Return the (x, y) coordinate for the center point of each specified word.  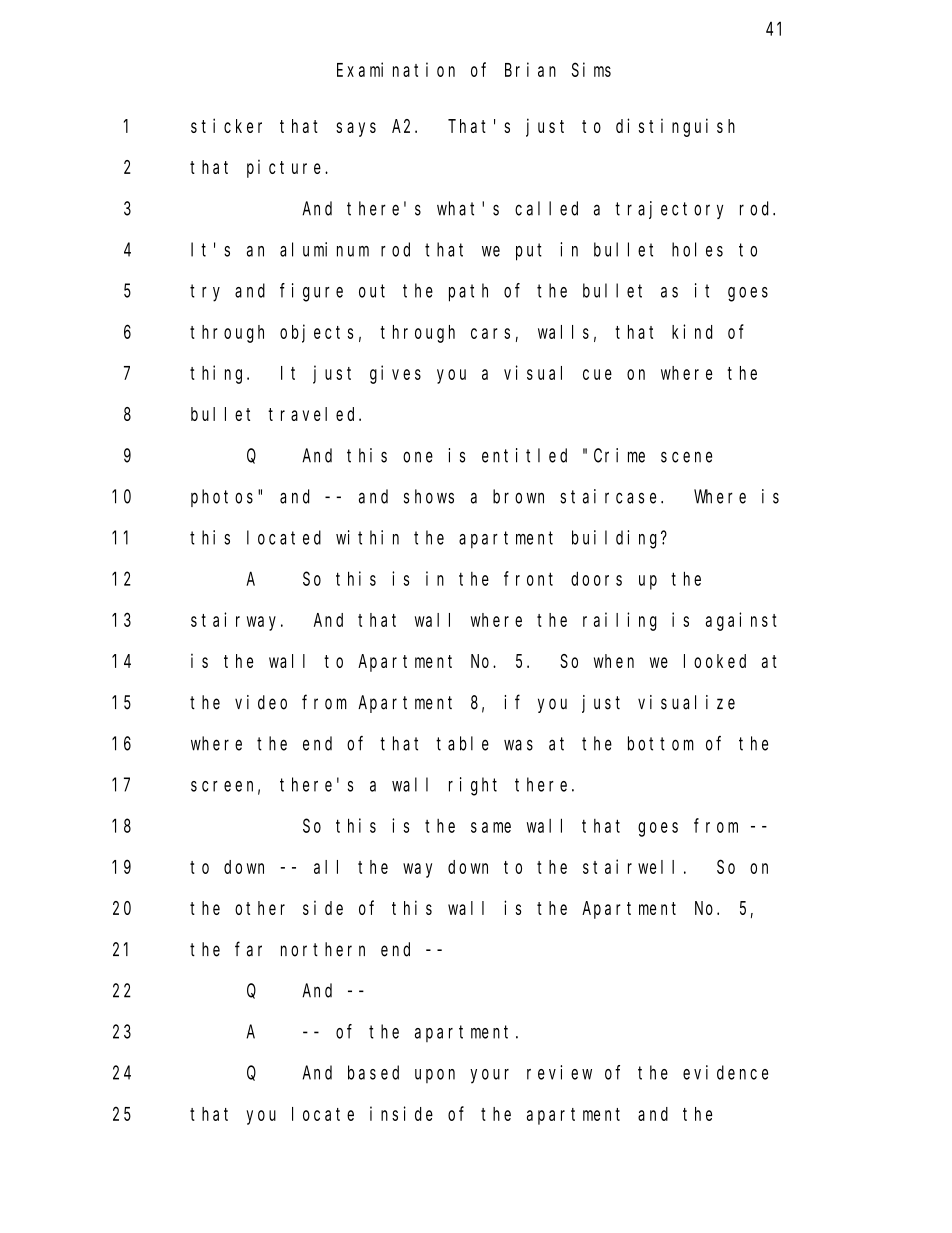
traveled (314, 414)
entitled (524, 455)
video (261, 702)
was (518, 745)
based (373, 1072)
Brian (530, 69)
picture (286, 169)
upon (435, 1076)
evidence (725, 1072)
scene (686, 457)
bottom (661, 743)
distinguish (675, 127)
